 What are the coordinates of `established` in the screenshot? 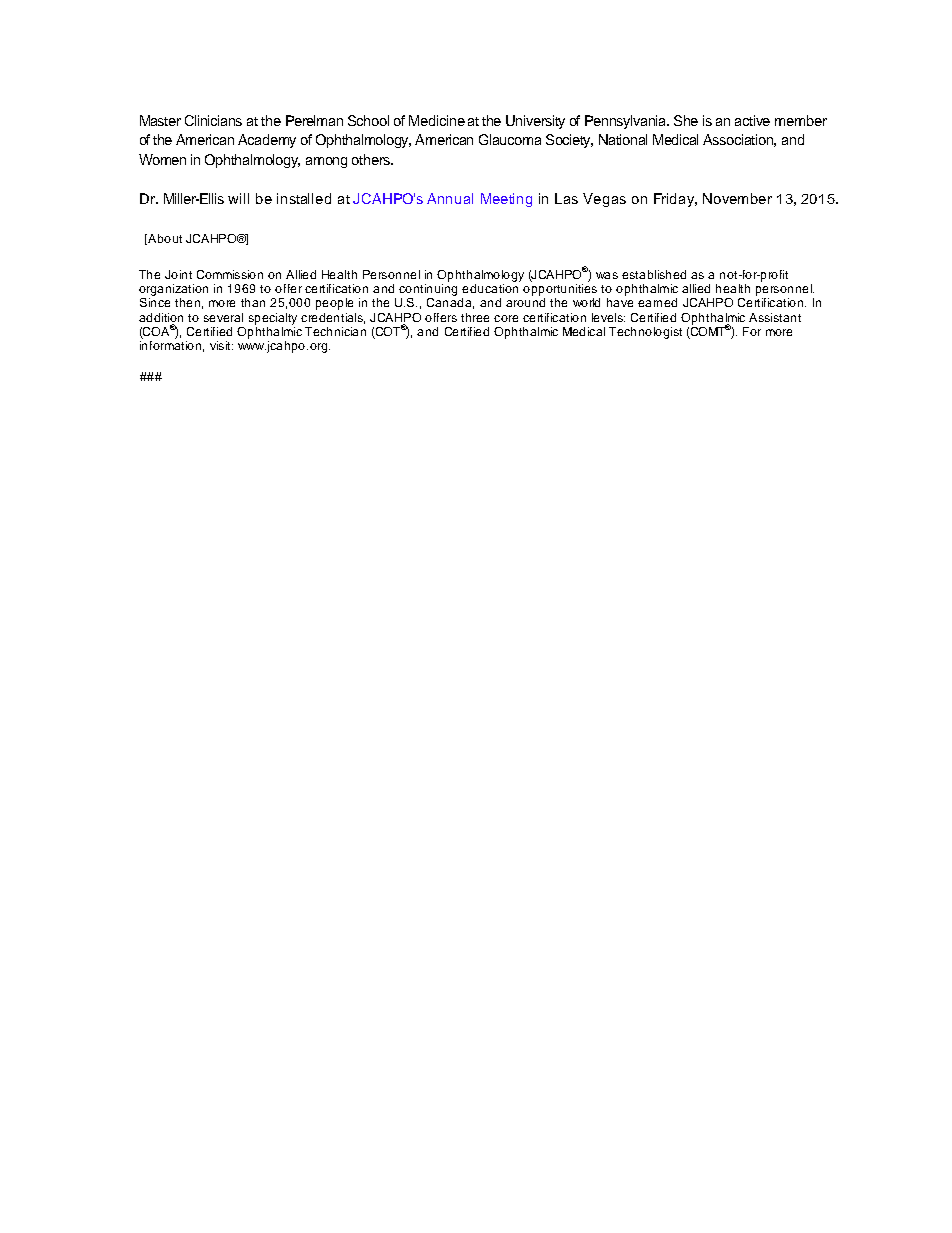 It's located at (654, 274).
